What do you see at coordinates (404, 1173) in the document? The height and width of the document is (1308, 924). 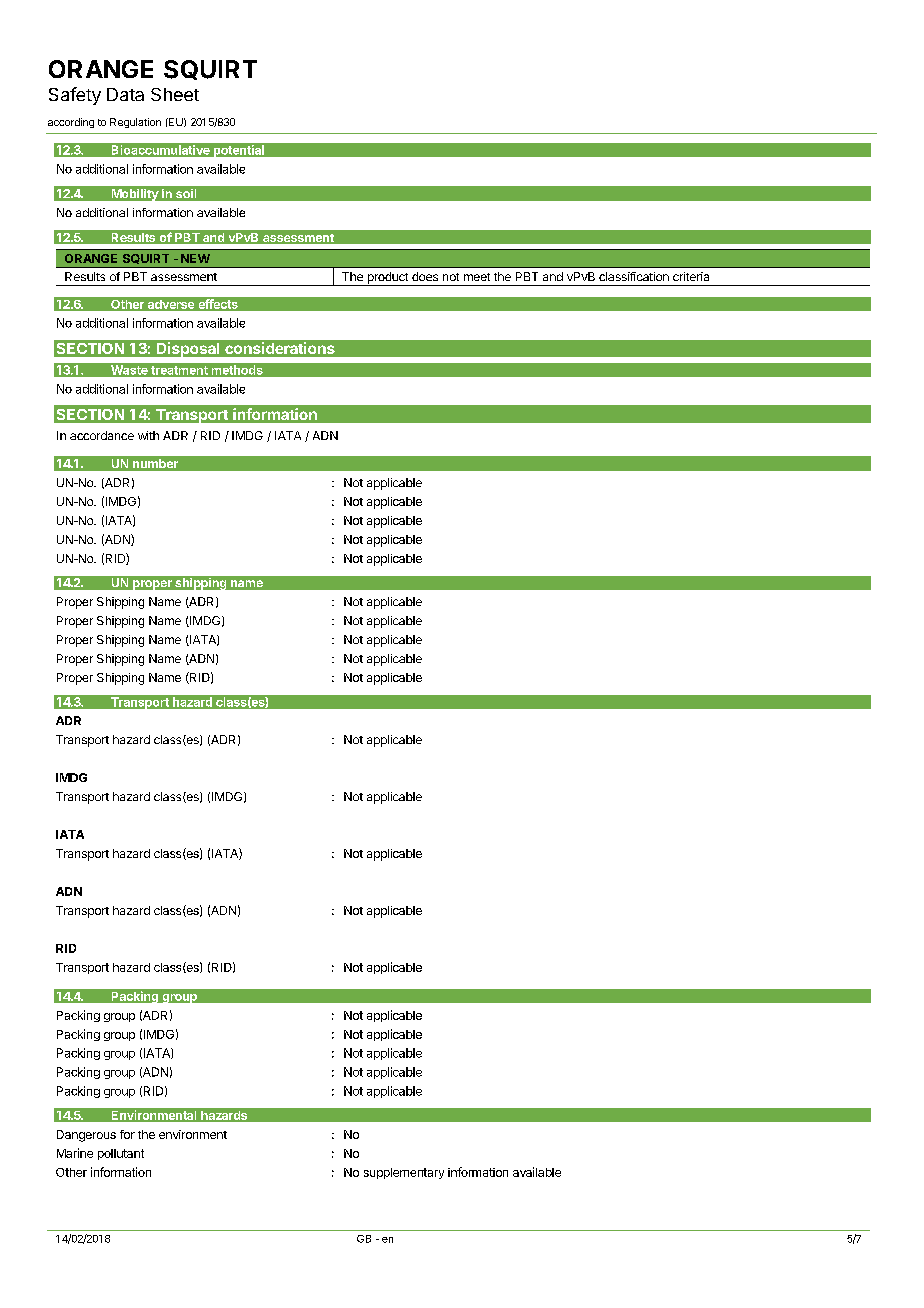 I see `supplementary` at bounding box center [404, 1173].
